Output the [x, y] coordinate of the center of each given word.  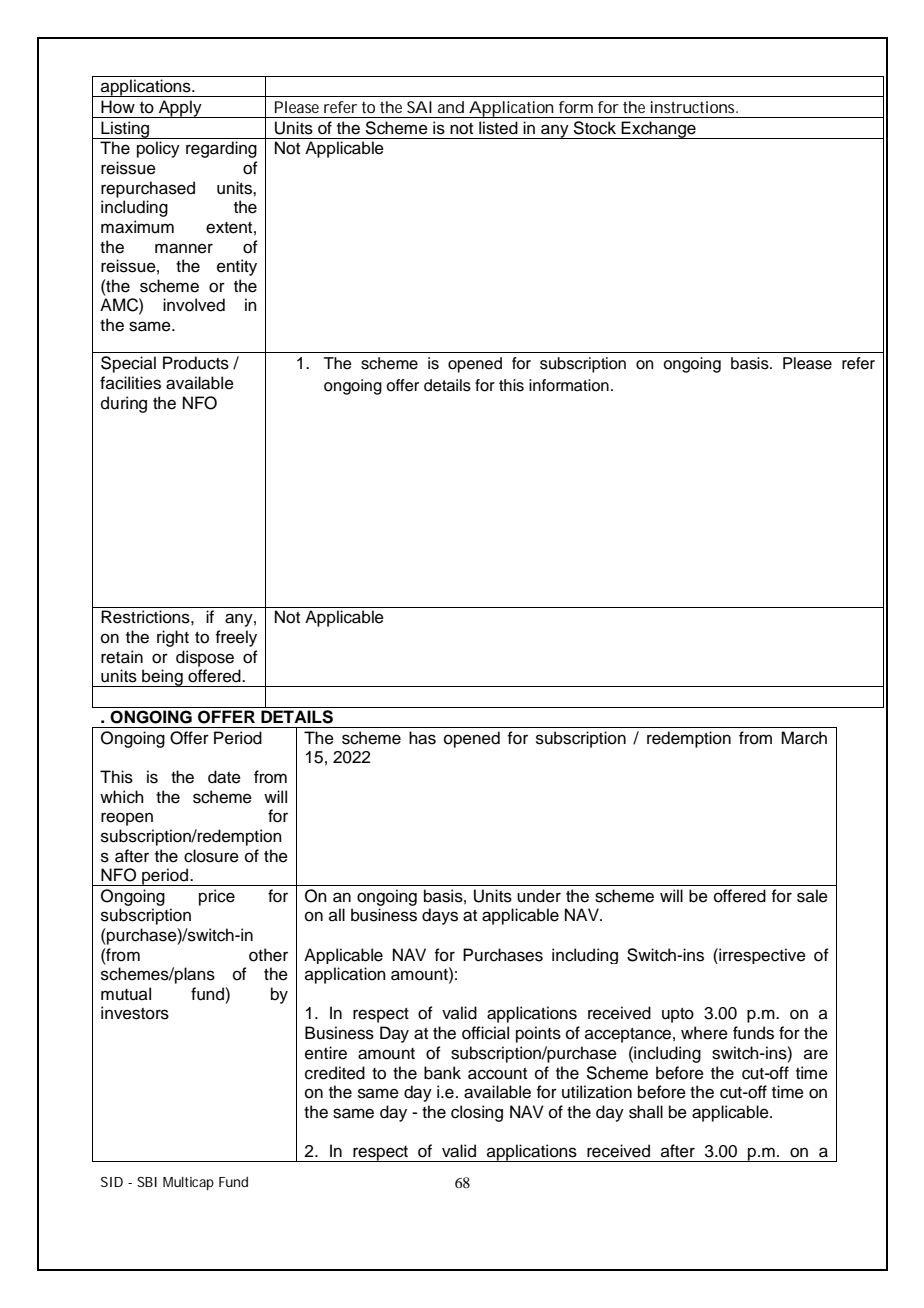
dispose [205, 658]
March [804, 738]
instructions [694, 107]
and [451, 107]
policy [158, 149]
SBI [147, 1182]
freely [236, 638]
